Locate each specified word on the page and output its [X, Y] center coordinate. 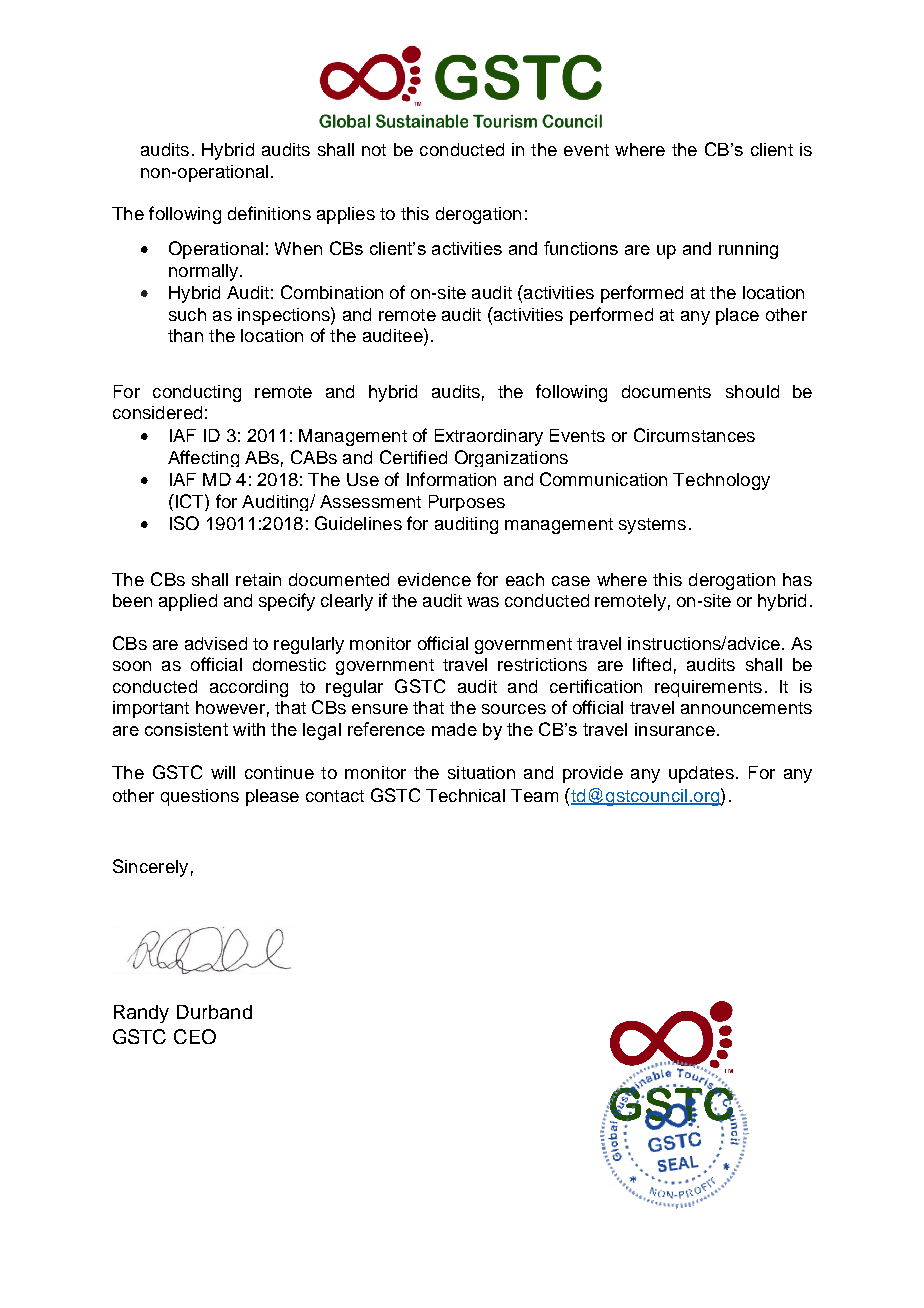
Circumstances [694, 435]
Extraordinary [489, 437]
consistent [186, 729]
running [748, 250]
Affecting [203, 458]
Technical [465, 795]
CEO [195, 1036]
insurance [675, 729]
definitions [269, 213]
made [454, 729]
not [374, 150]
